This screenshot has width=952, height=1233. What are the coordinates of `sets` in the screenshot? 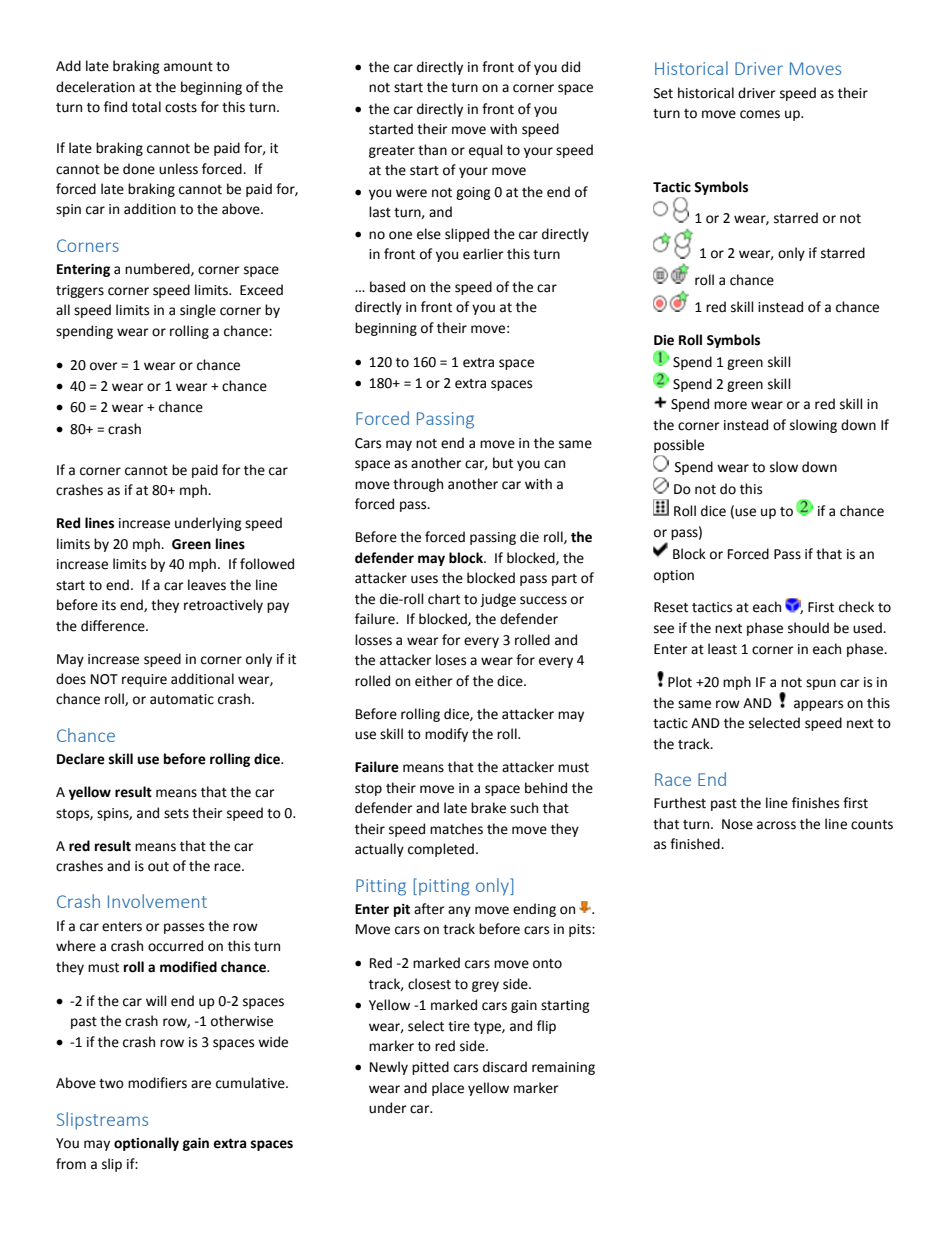 It's located at (176, 814).
